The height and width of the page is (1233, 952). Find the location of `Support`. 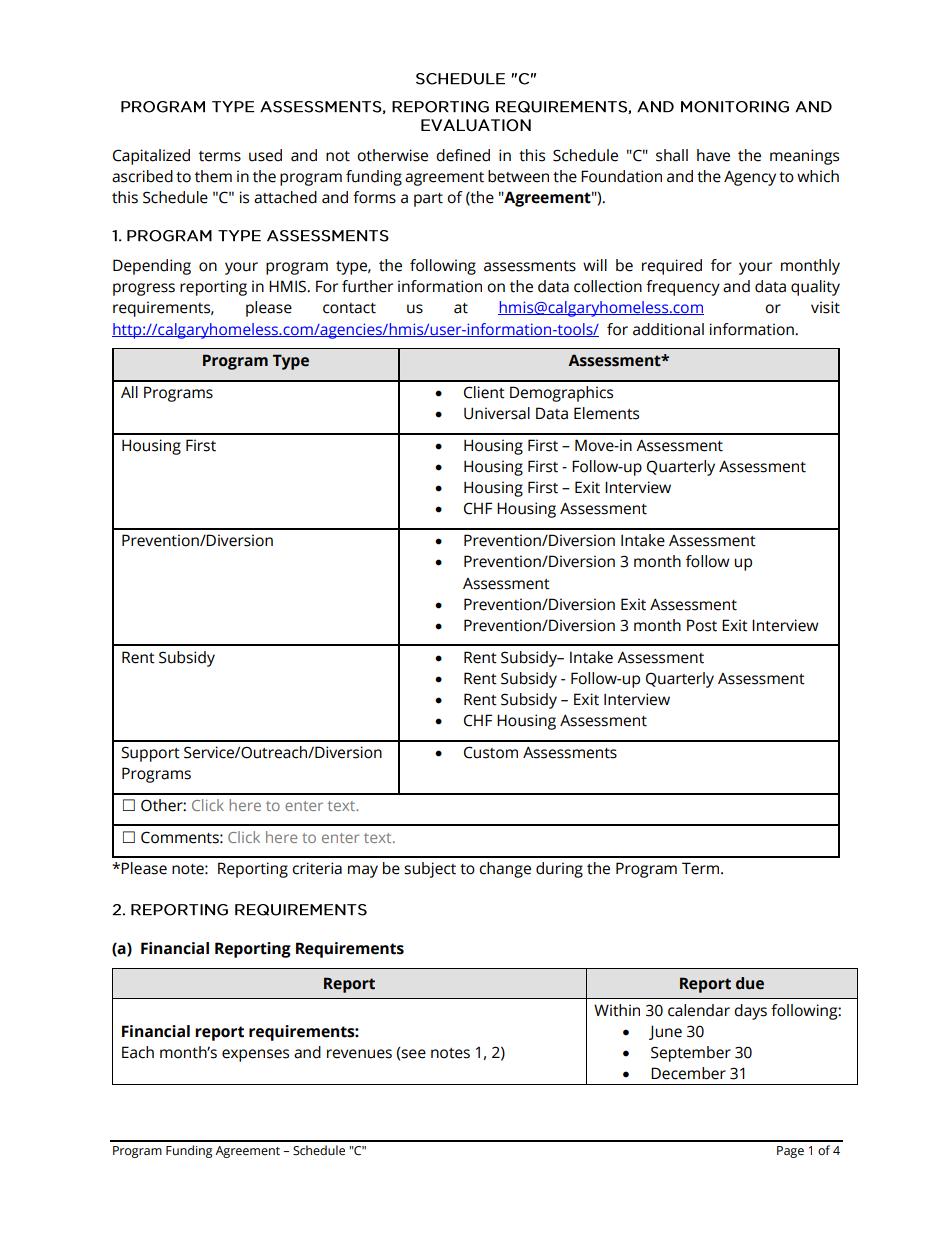

Support is located at coordinates (150, 754).
